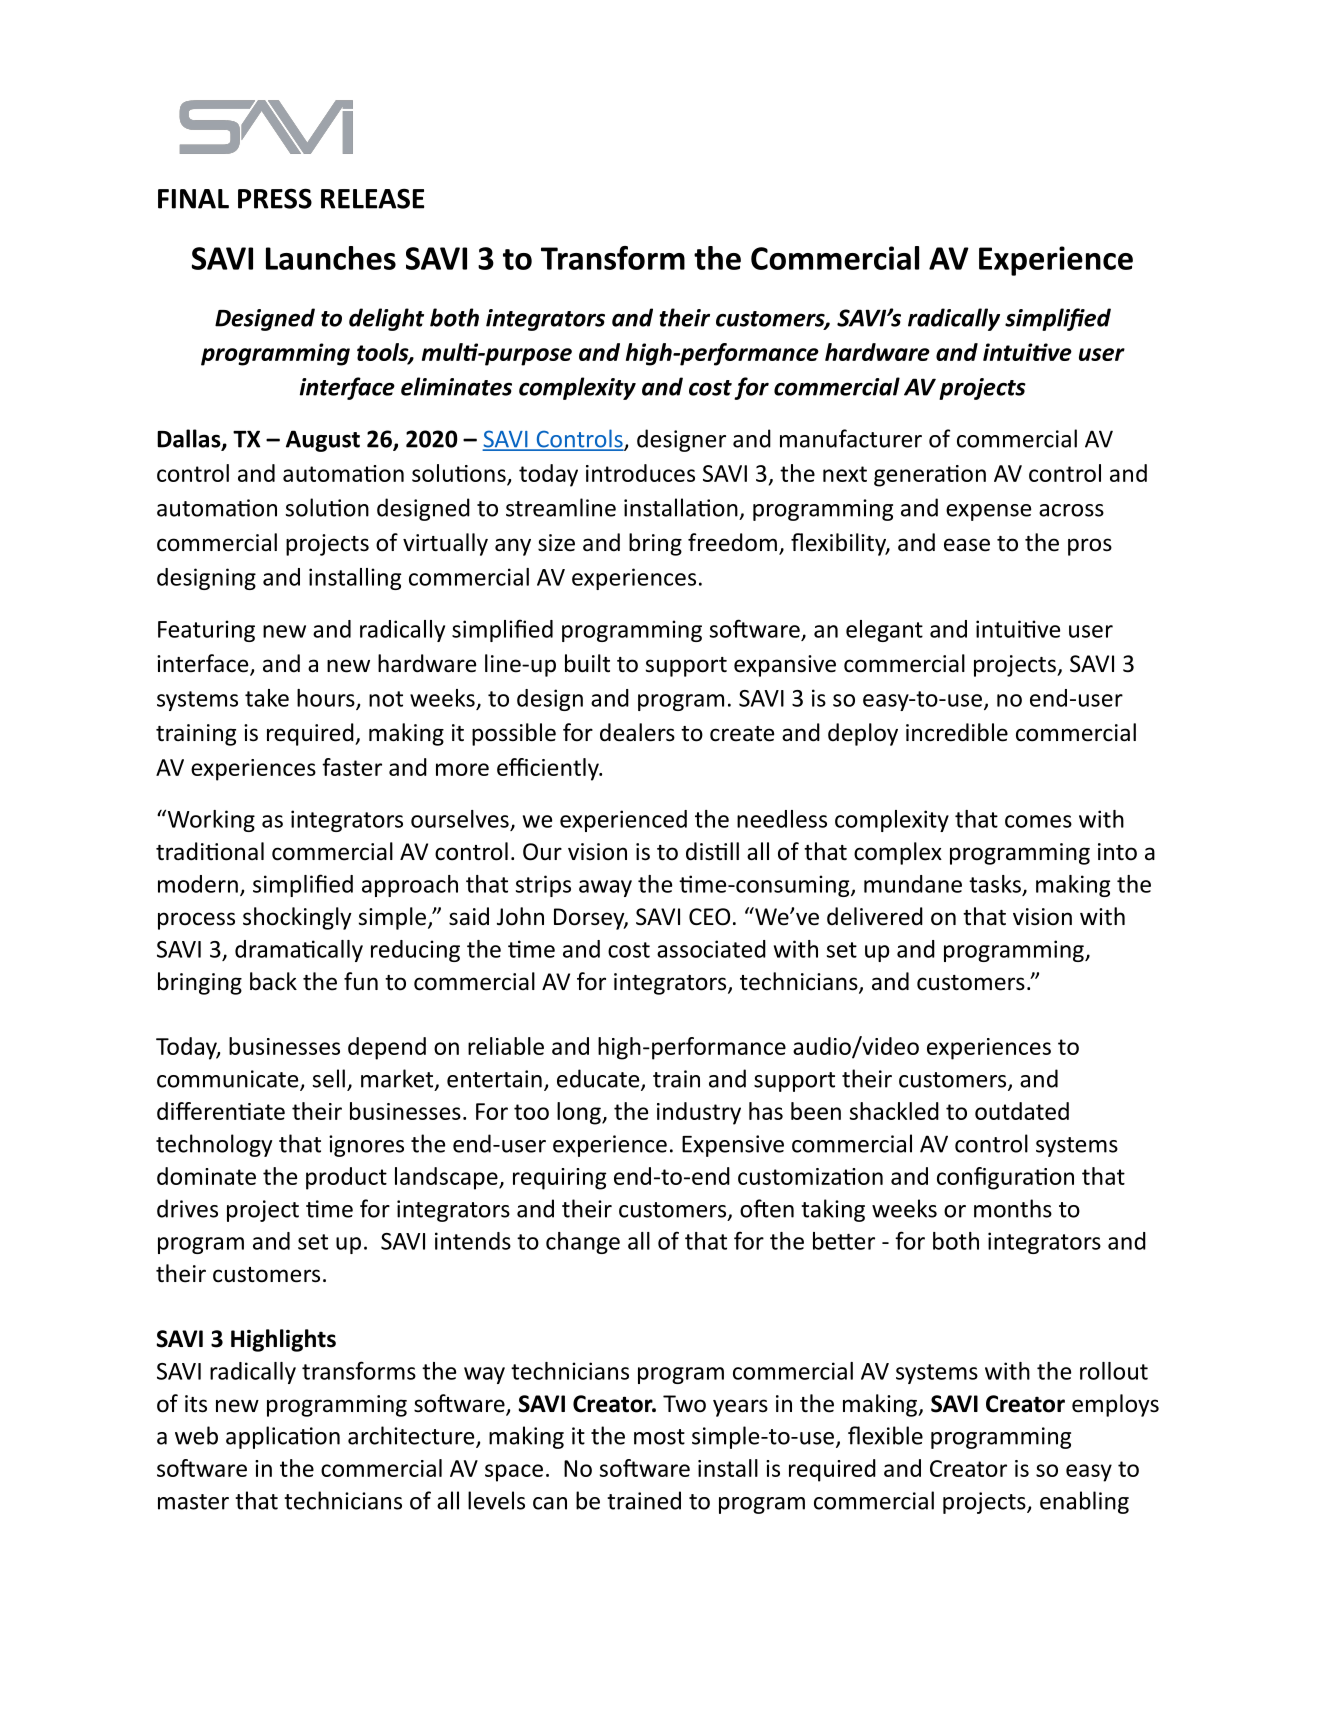  I want to click on virtually, so click(445, 544).
